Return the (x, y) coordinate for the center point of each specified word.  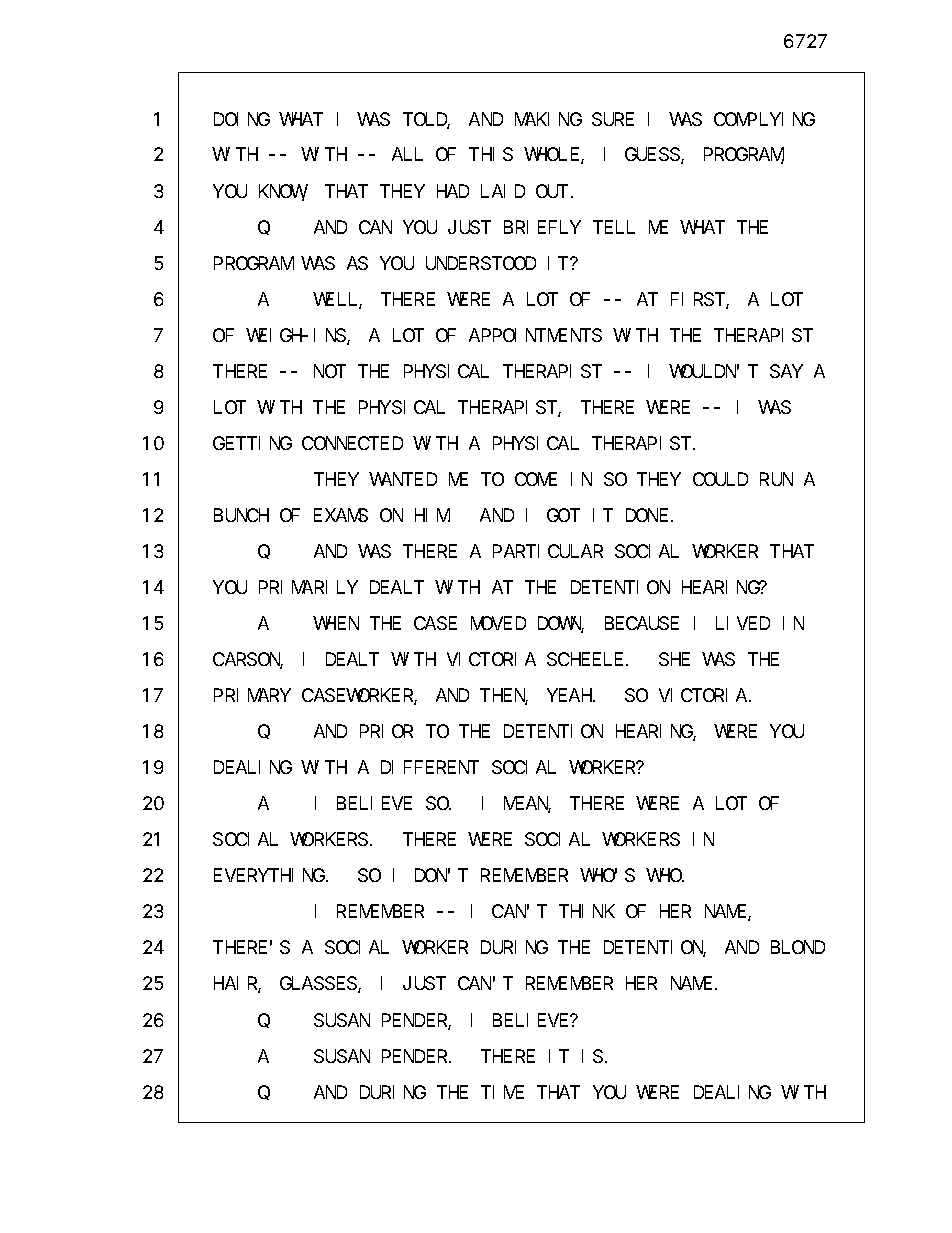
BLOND (798, 948)
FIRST (699, 301)
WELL (337, 301)
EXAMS (341, 515)
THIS (493, 155)
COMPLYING (764, 119)
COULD (720, 479)
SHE (674, 659)
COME (536, 479)
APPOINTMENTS (535, 335)
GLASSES (319, 985)
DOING (242, 119)
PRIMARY (252, 696)
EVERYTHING (269, 876)
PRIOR (386, 731)
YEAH (570, 696)
